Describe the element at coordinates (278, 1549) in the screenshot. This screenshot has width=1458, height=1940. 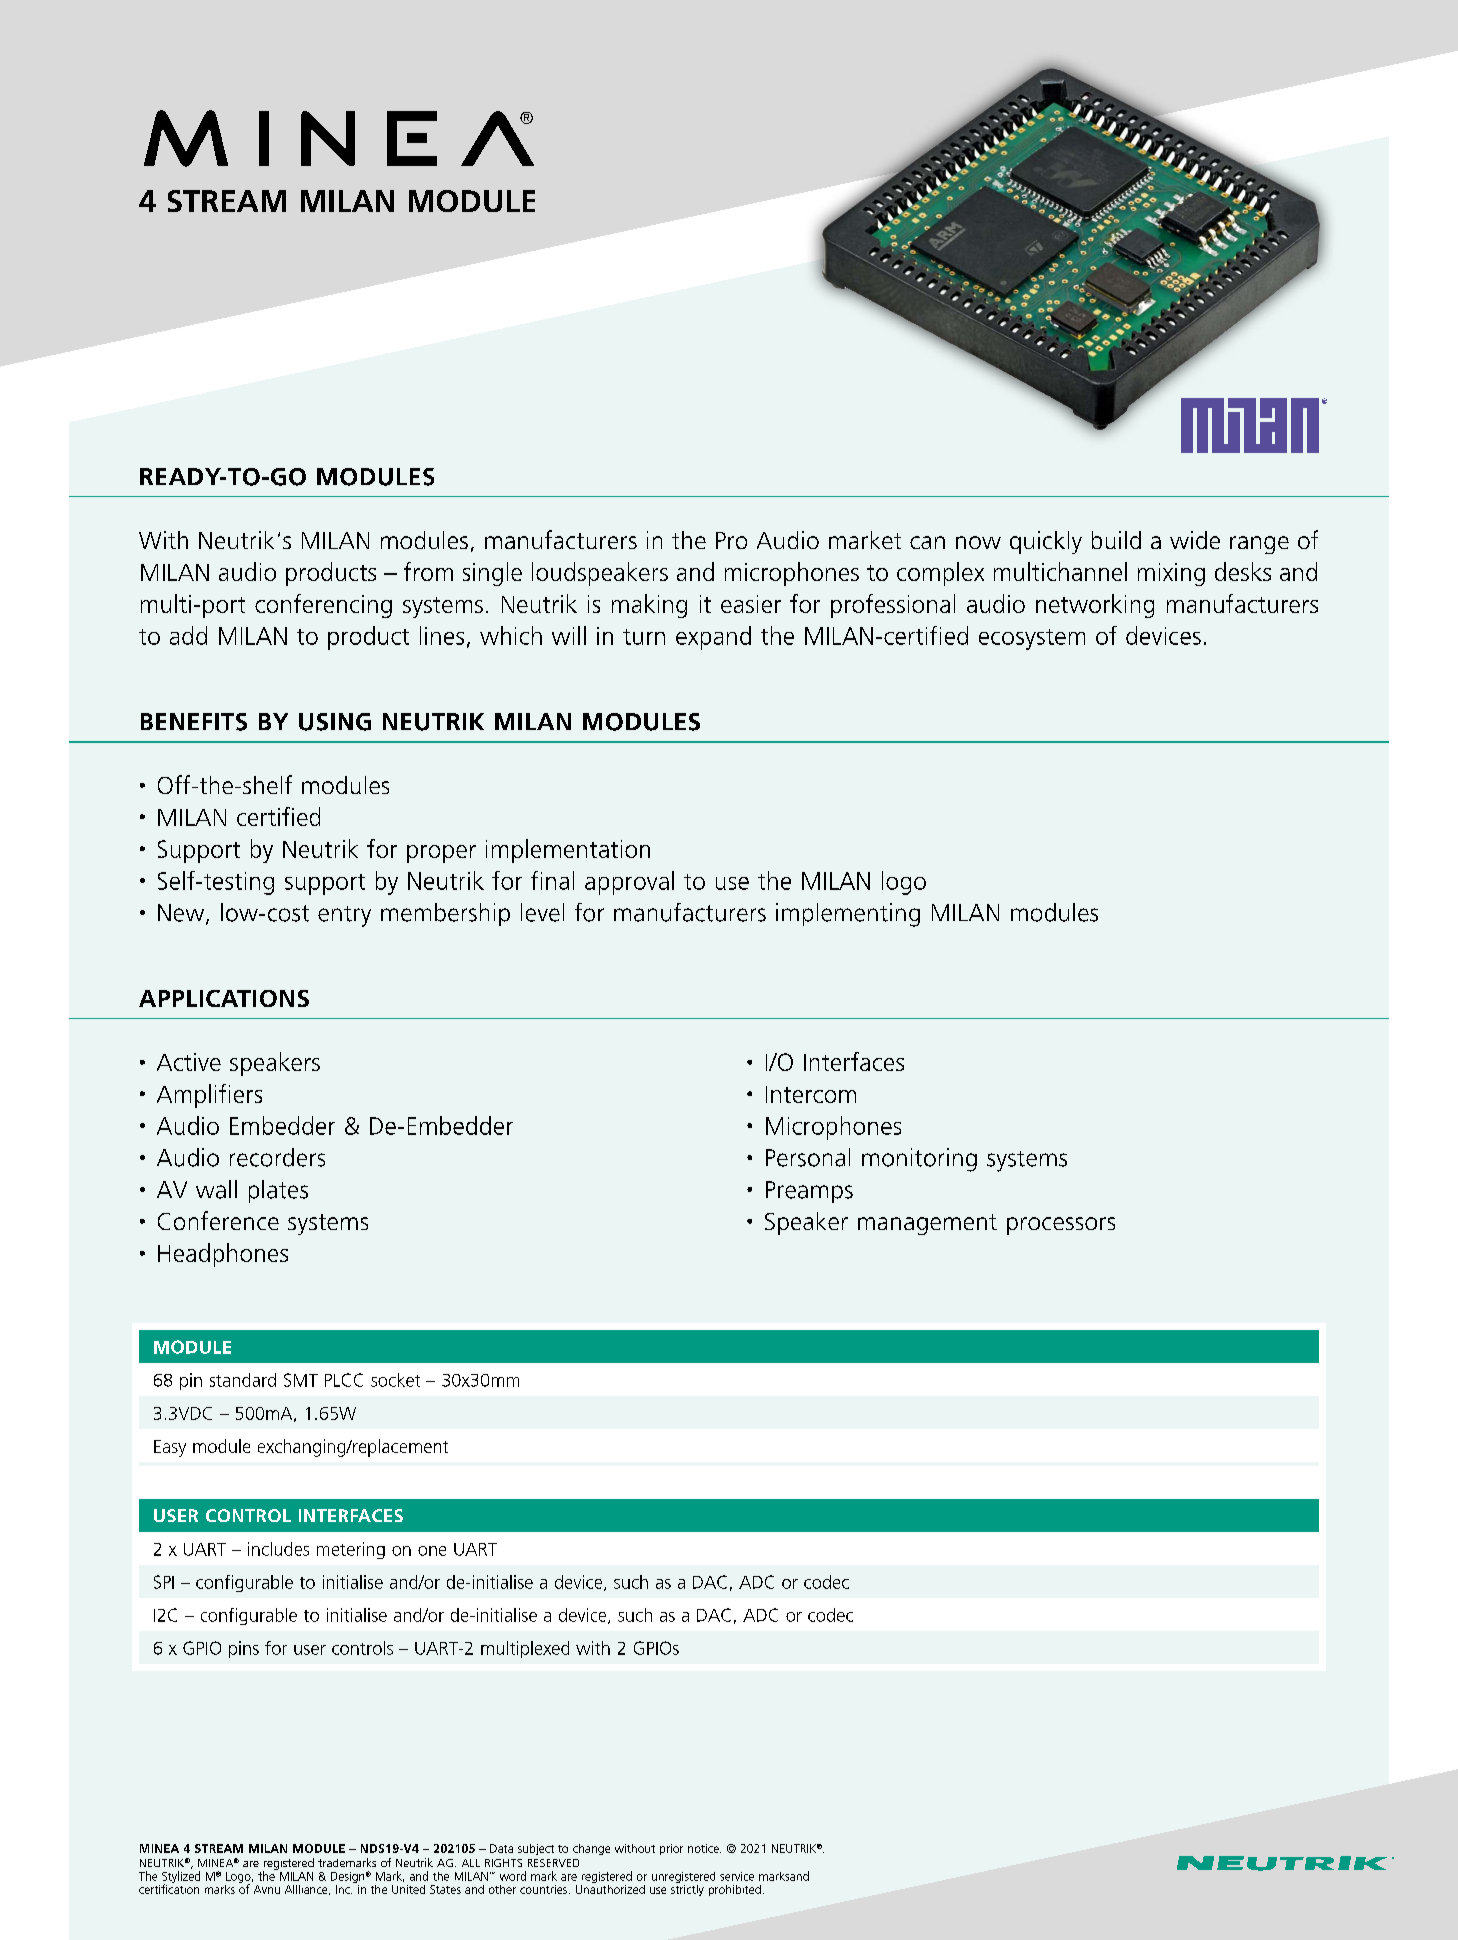
I see `includes` at that location.
